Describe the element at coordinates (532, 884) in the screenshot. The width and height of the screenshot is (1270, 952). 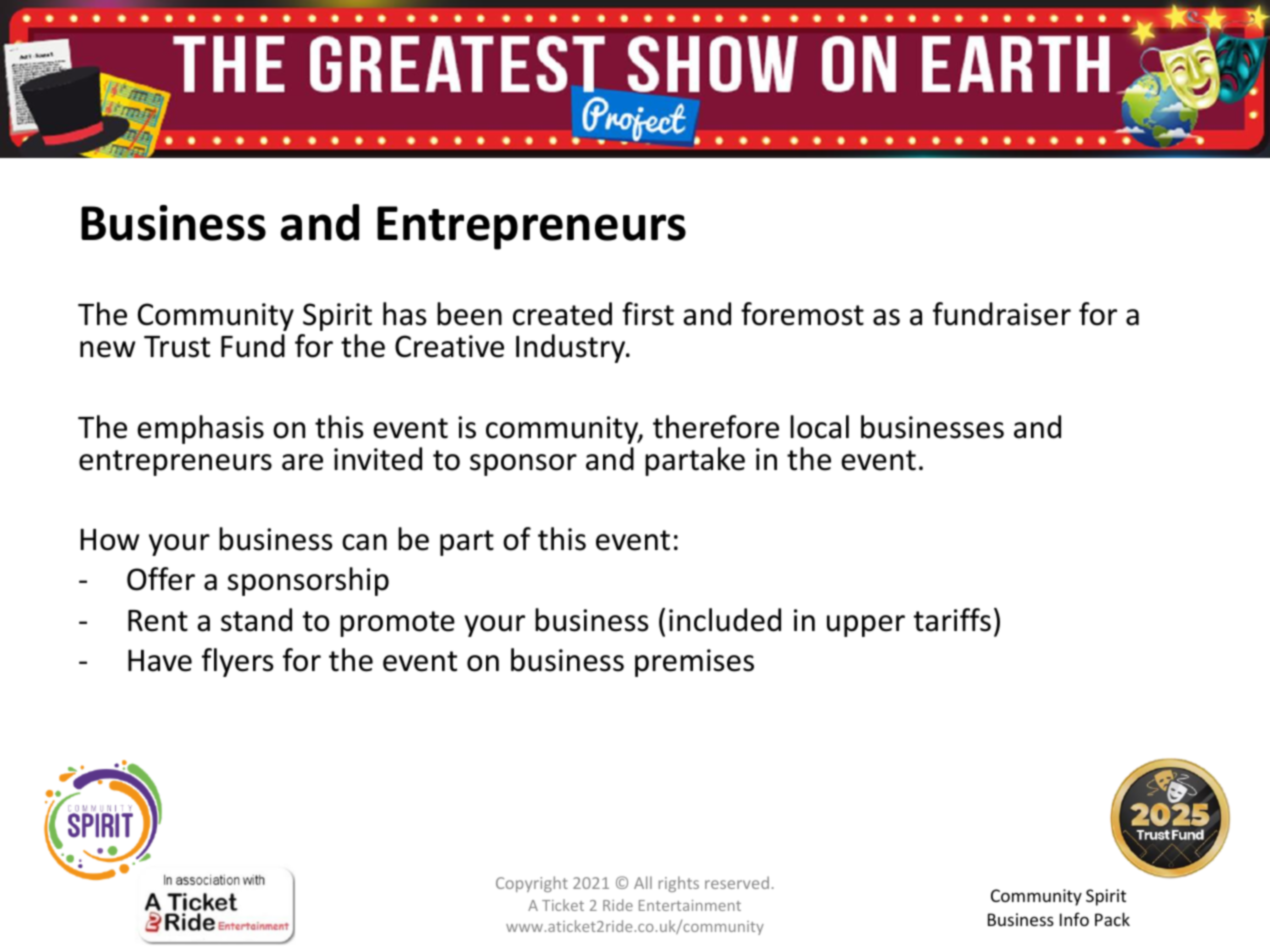
I see `Copyright` at that location.
